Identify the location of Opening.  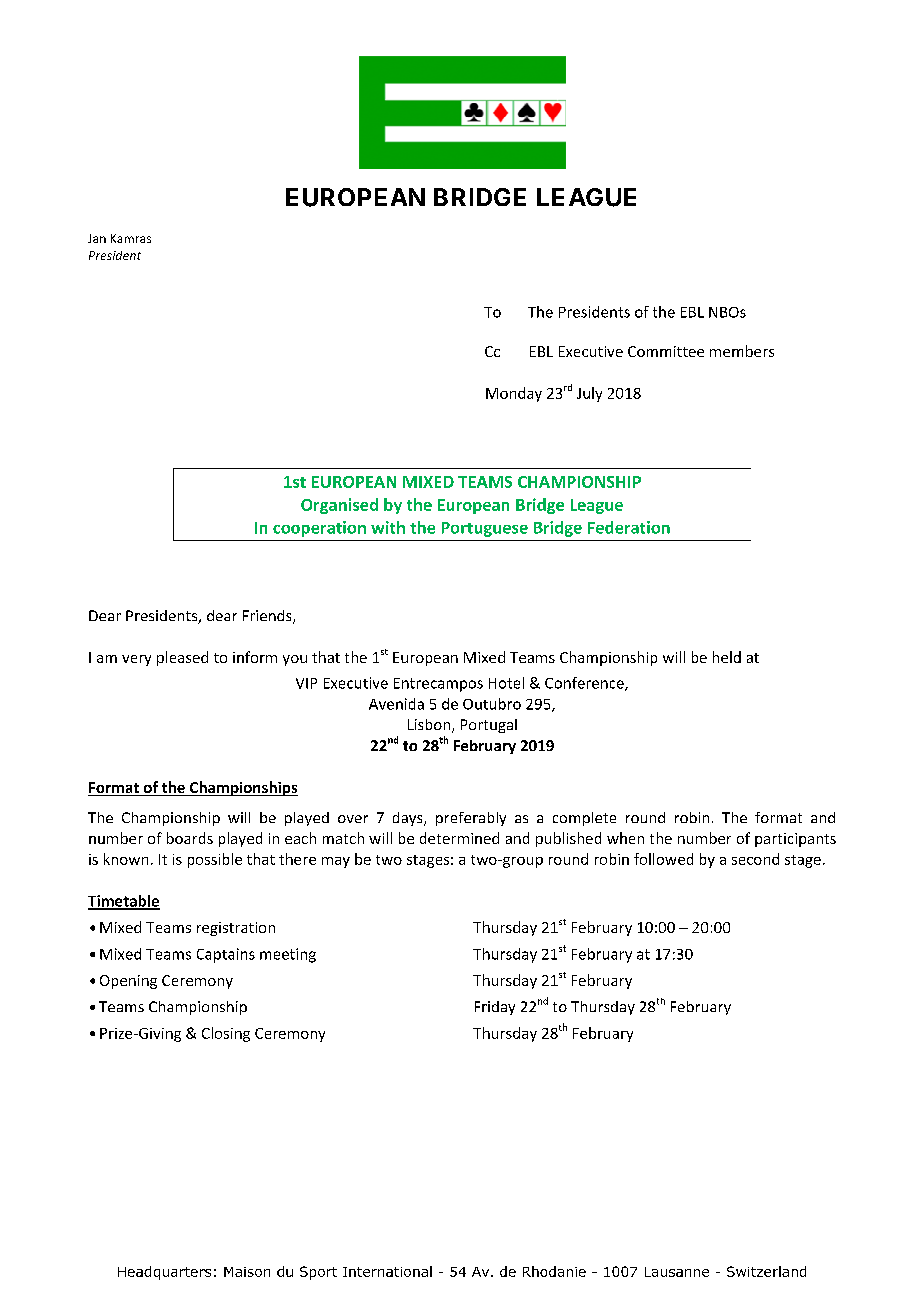
(128, 982).
